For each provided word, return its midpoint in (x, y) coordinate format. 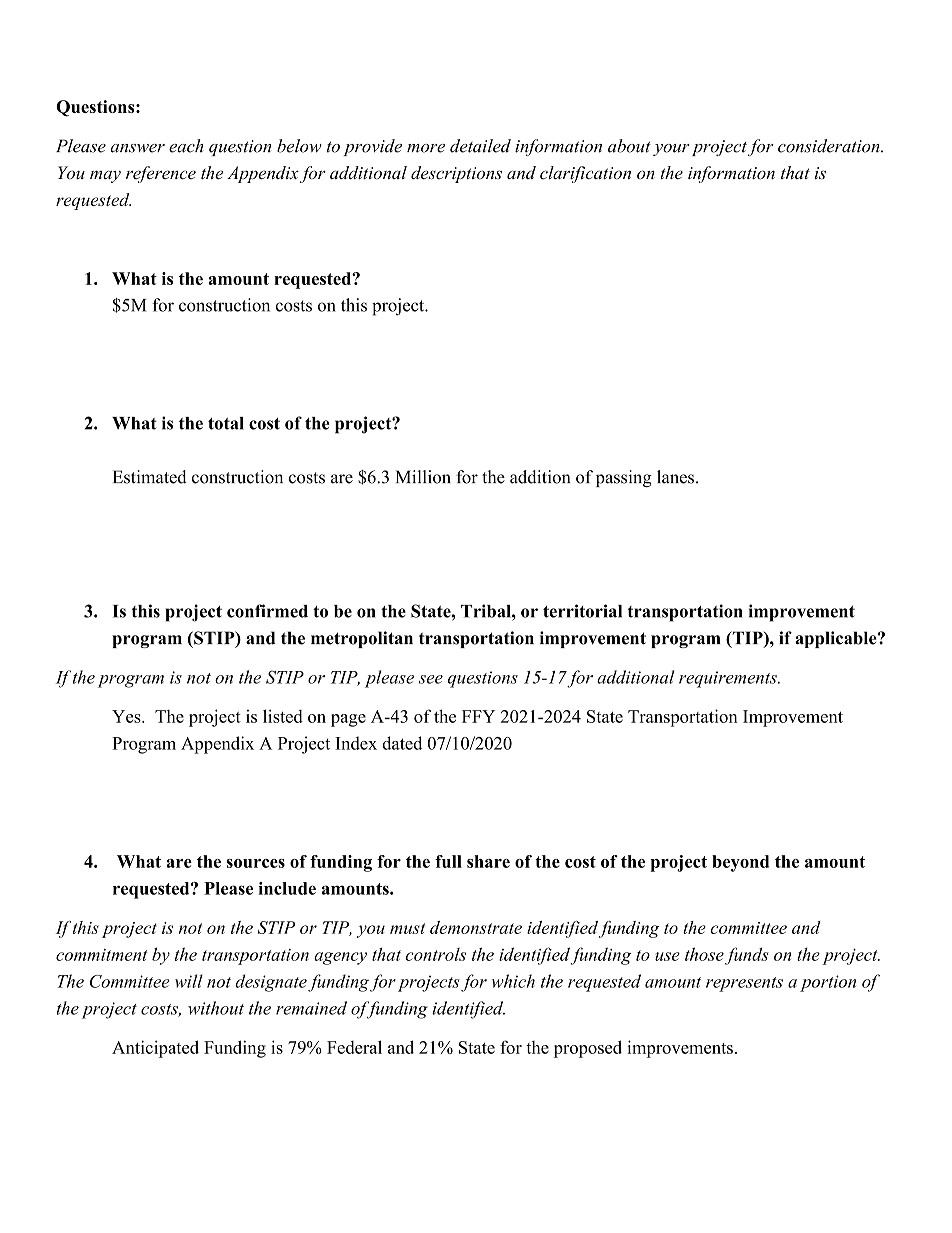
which (513, 981)
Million (423, 477)
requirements (729, 679)
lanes (677, 477)
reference (161, 174)
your (671, 150)
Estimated (150, 477)
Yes (127, 716)
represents (744, 984)
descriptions (456, 174)
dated (402, 743)
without (216, 1008)
